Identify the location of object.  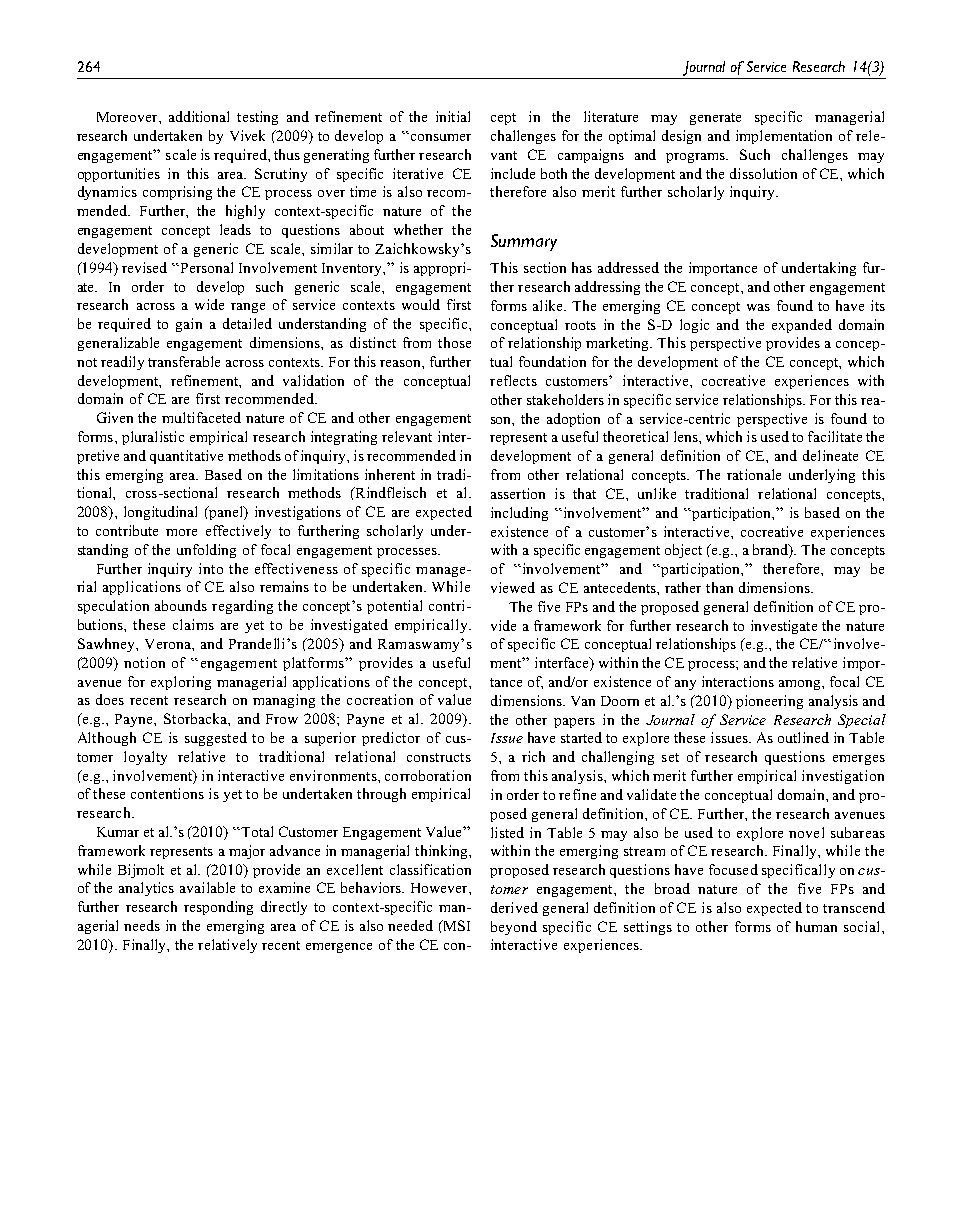
(683, 551).
